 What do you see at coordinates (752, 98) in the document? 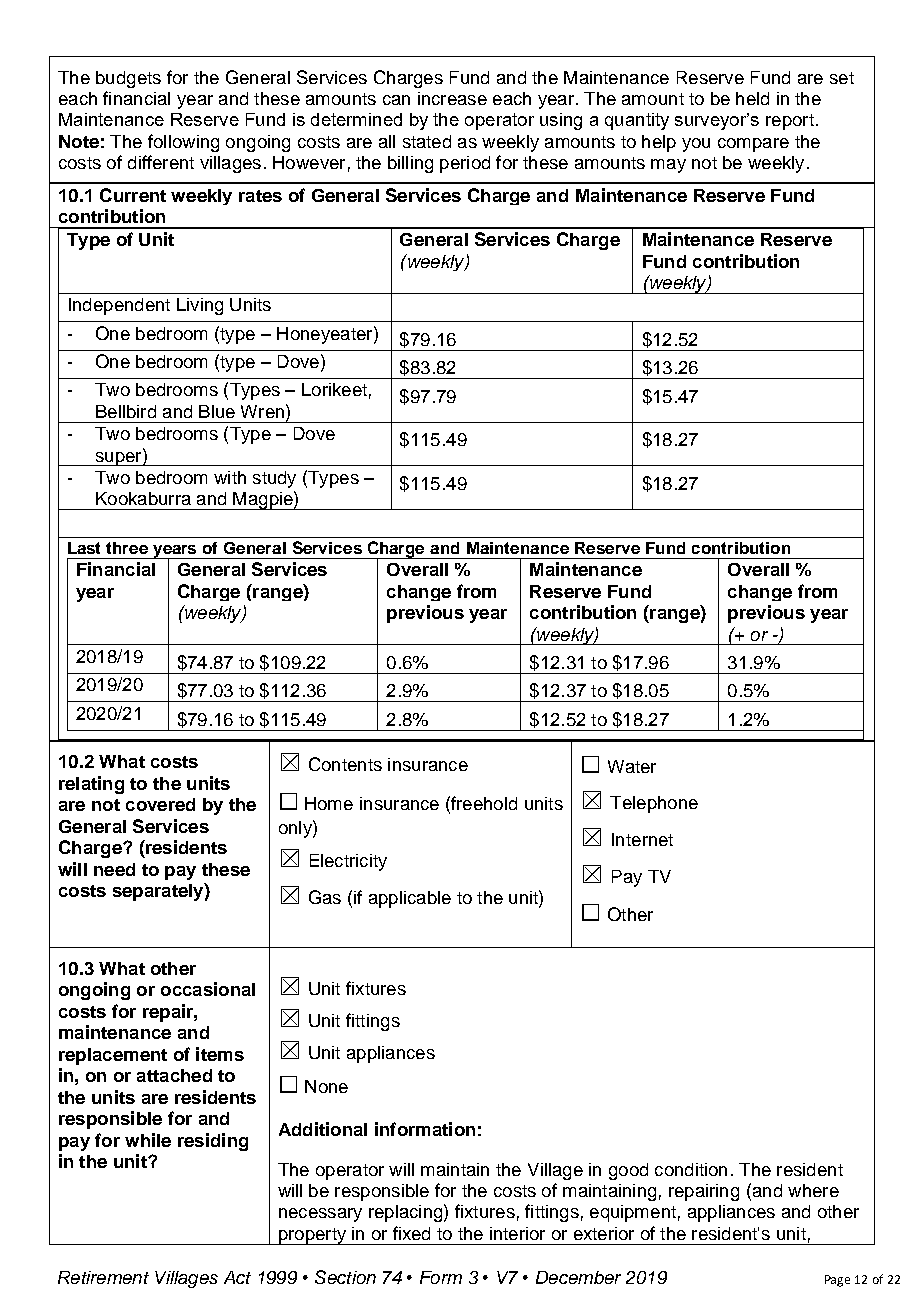
I see `held` at bounding box center [752, 98].
